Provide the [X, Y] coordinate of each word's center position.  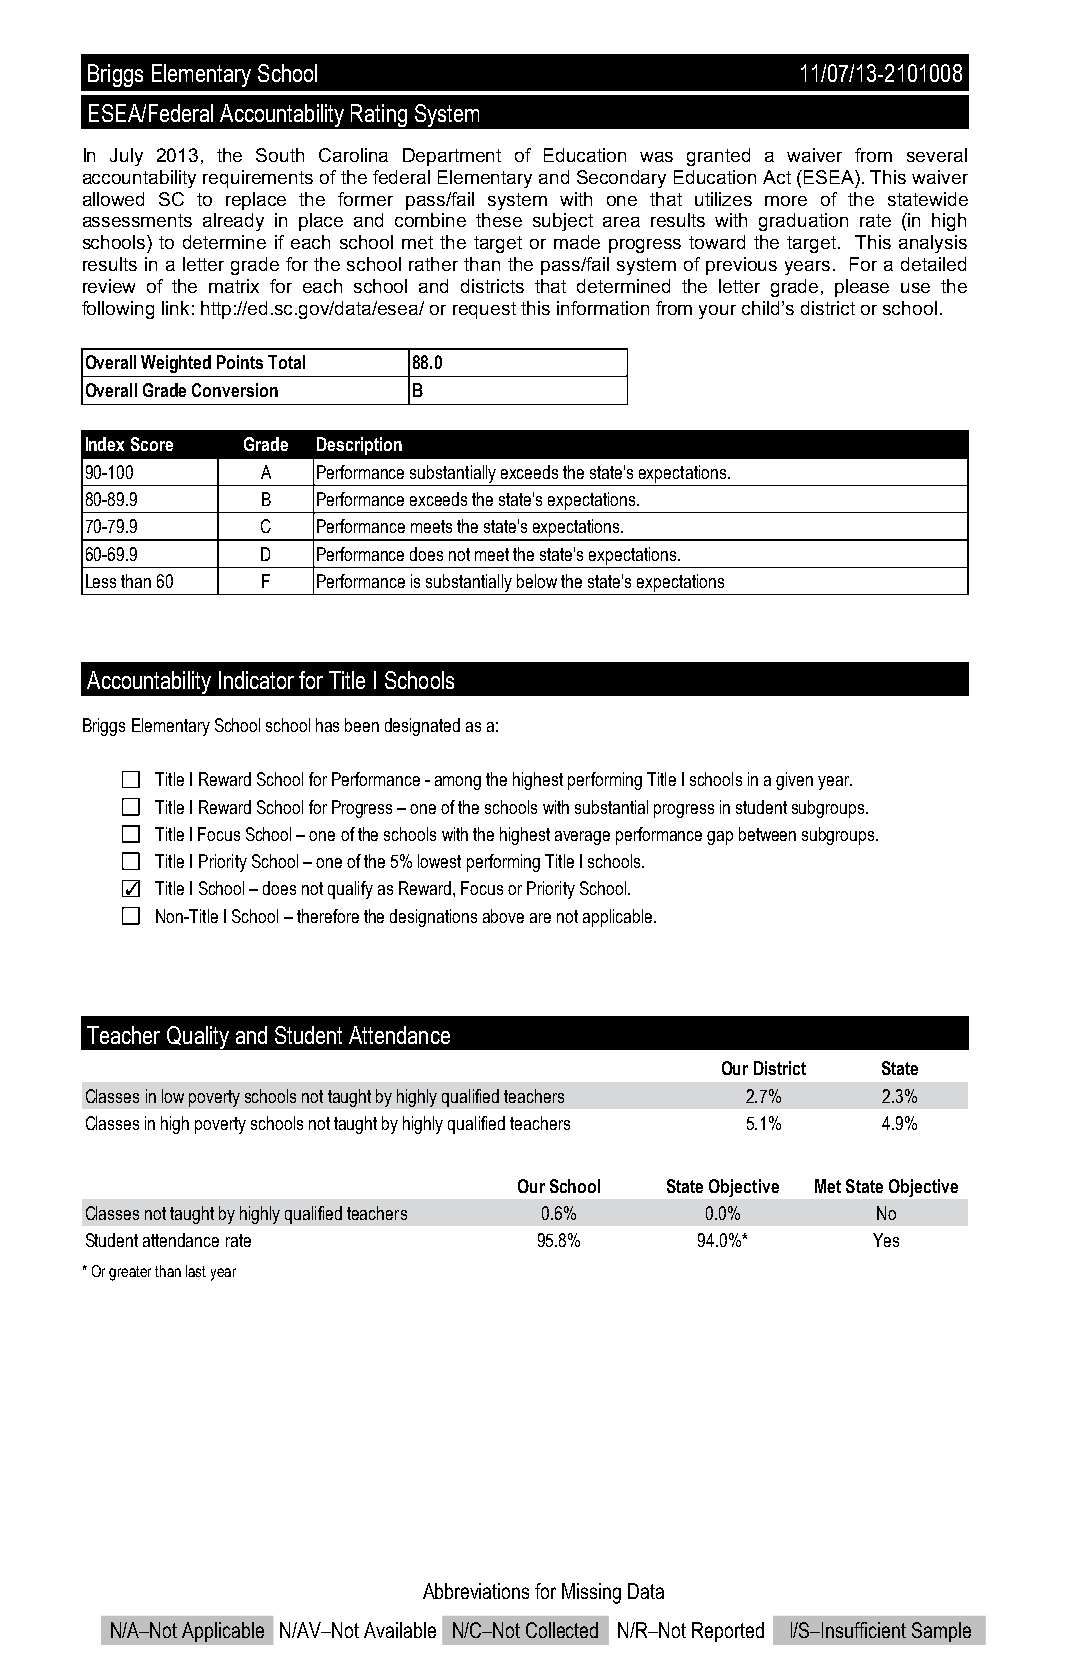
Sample [941, 1632]
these [499, 220]
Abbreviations [476, 1591]
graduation [803, 222]
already [233, 222]
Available [400, 1630]
